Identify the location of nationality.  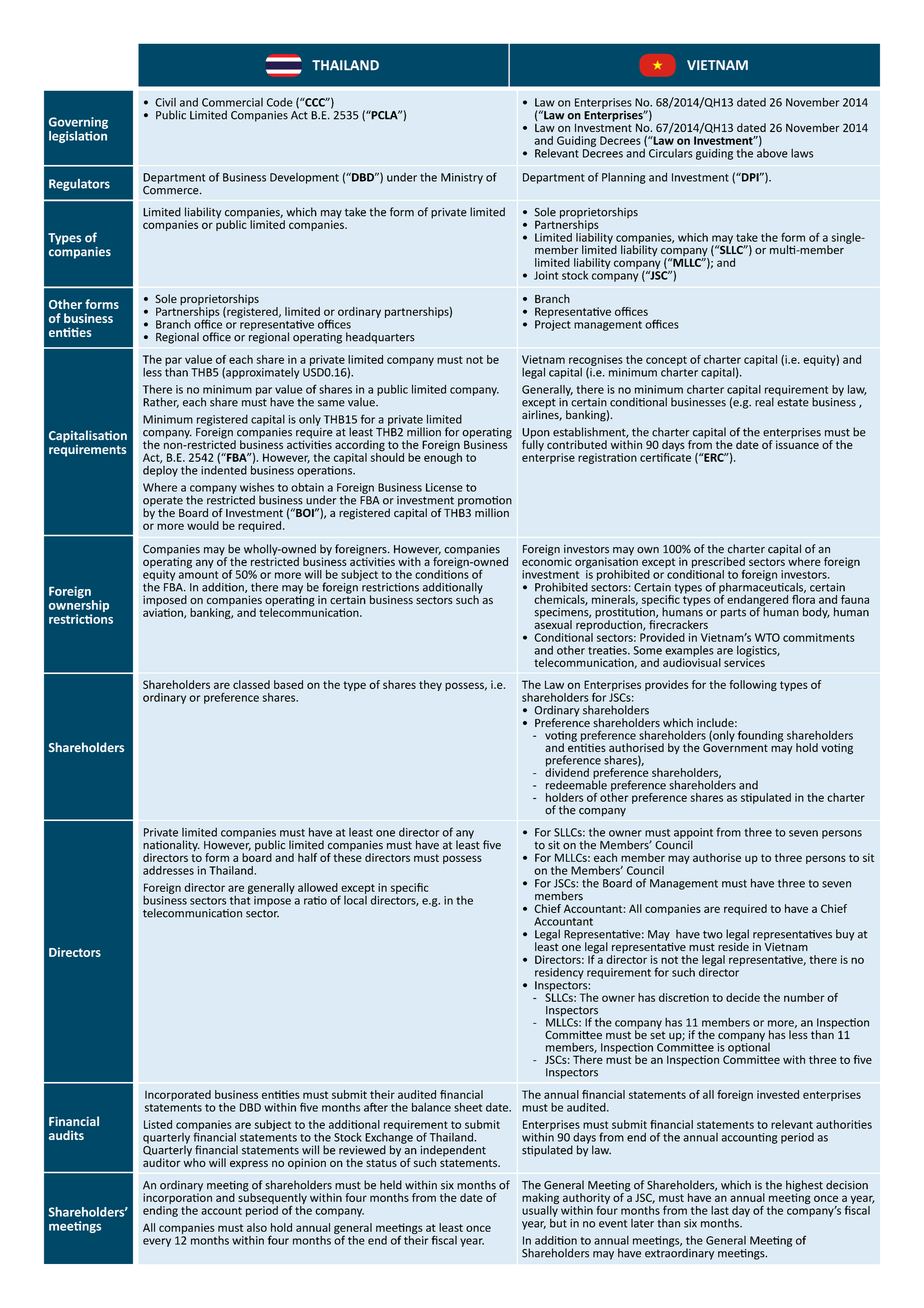
(171, 847).
